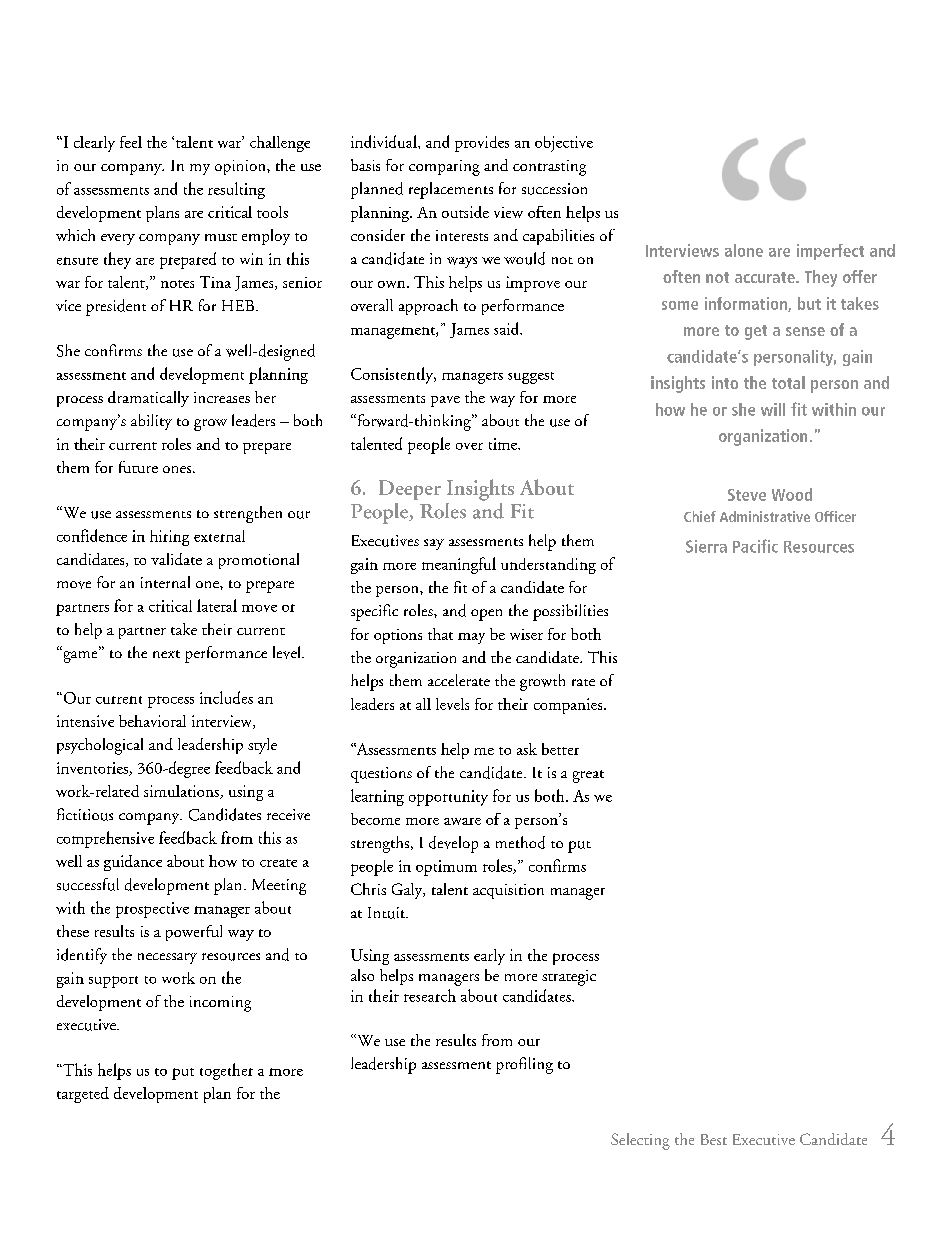 The image size is (952, 1233). I want to click on profiling, so click(524, 1065).
